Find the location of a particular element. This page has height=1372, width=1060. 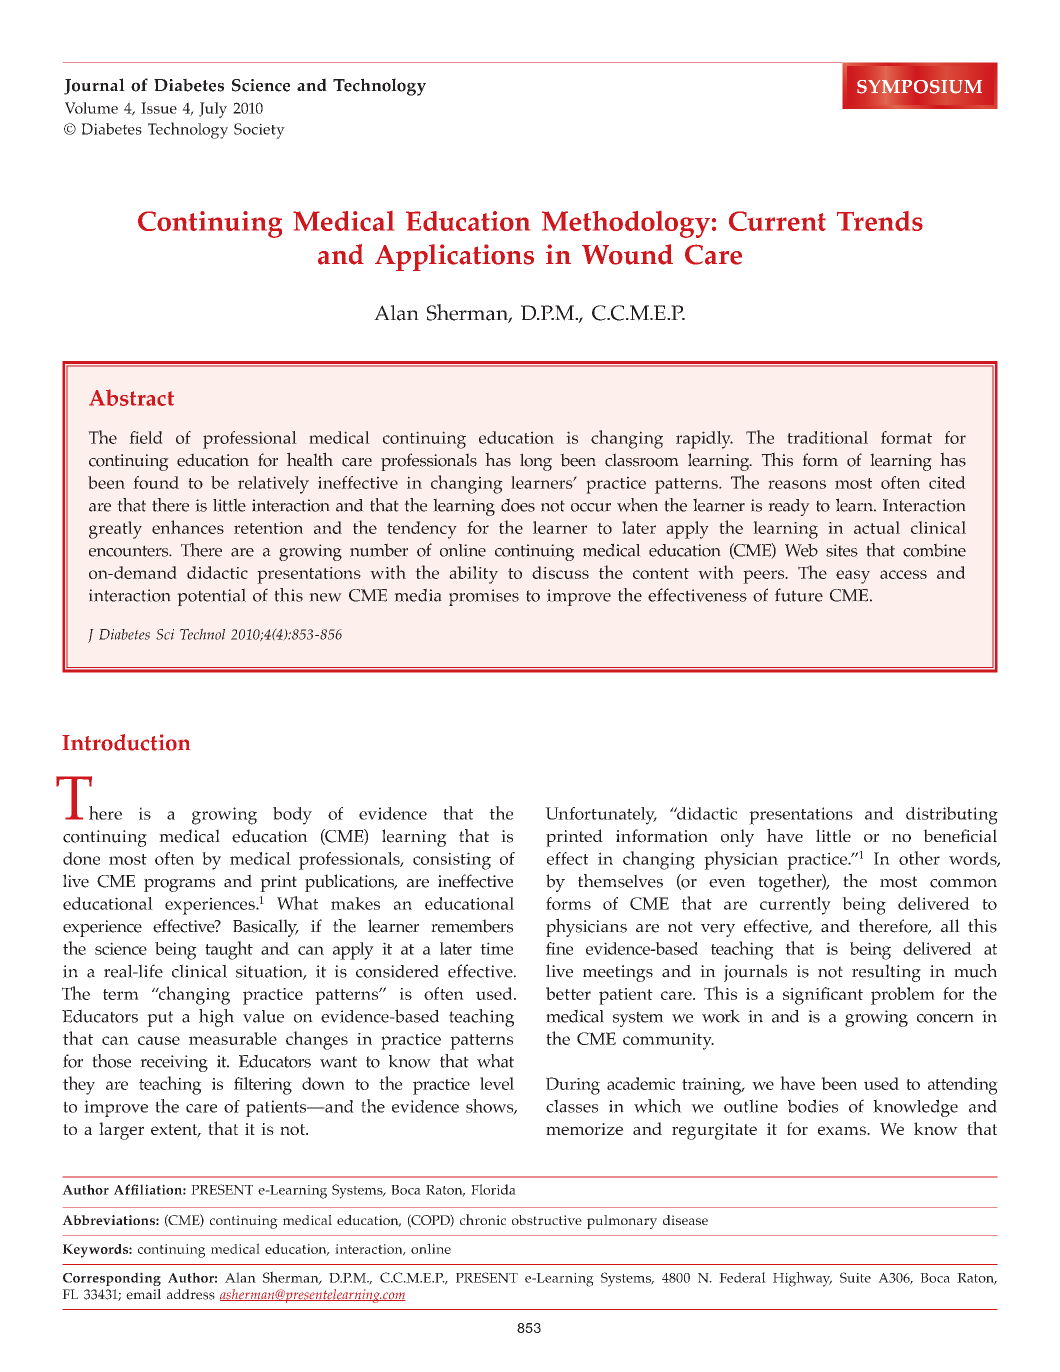

other is located at coordinates (919, 858).
